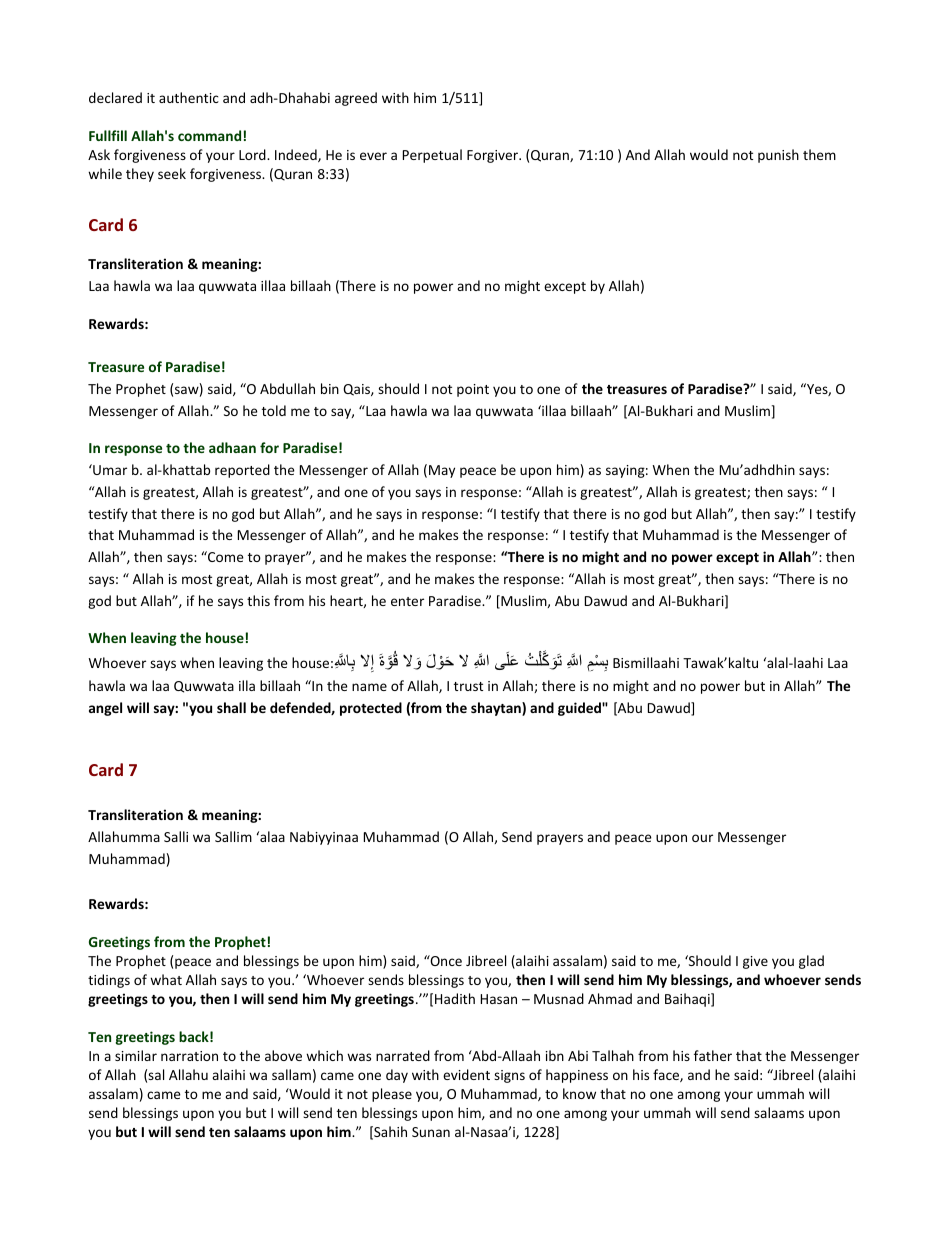 The image size is (952, 1233). What do you see at coordinates (432, 156) in the screenshot?
I see `Perpetual` at bounding box center [432, 156].
